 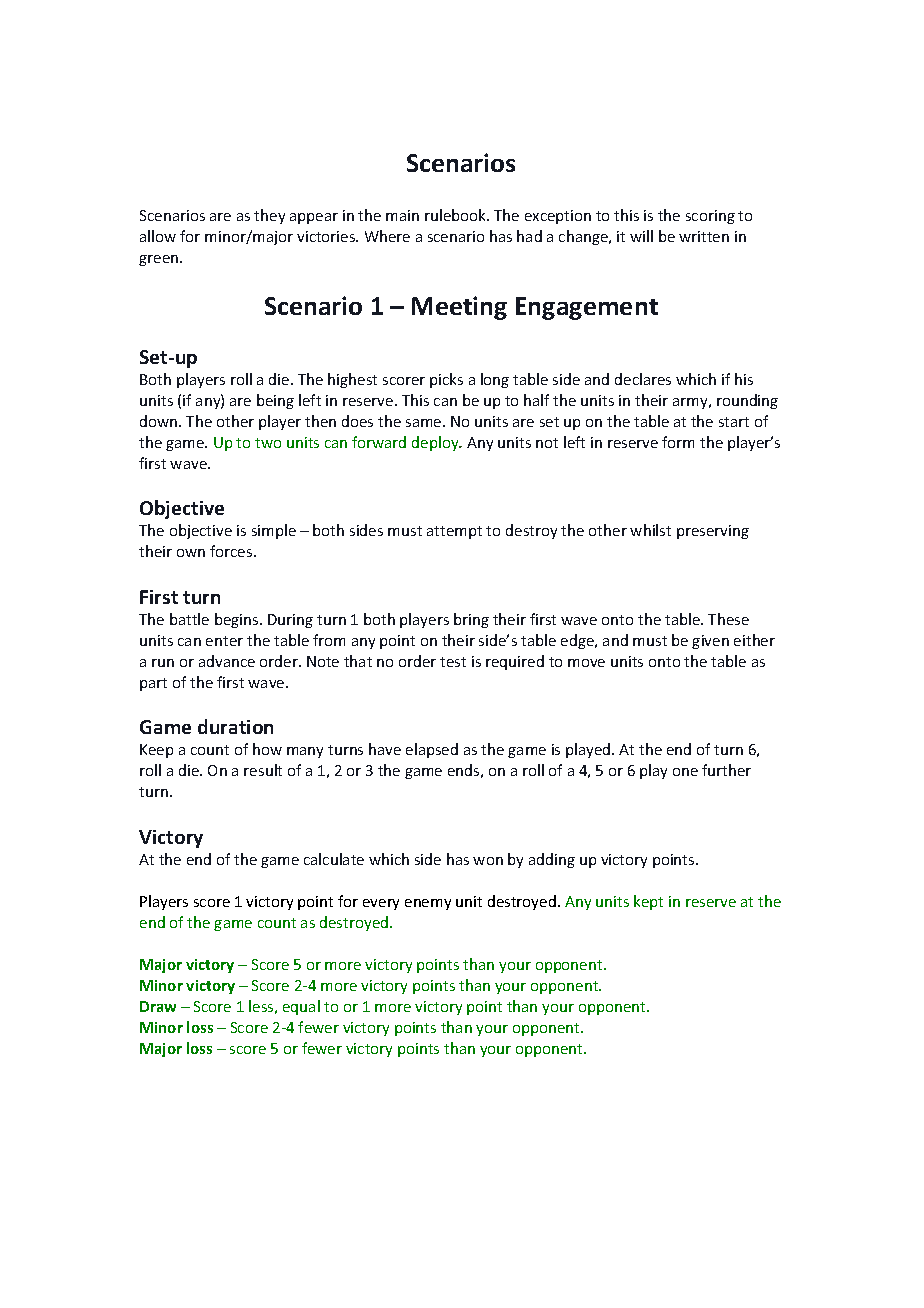 I want to click on enemy, so click(x=428, y=904).
